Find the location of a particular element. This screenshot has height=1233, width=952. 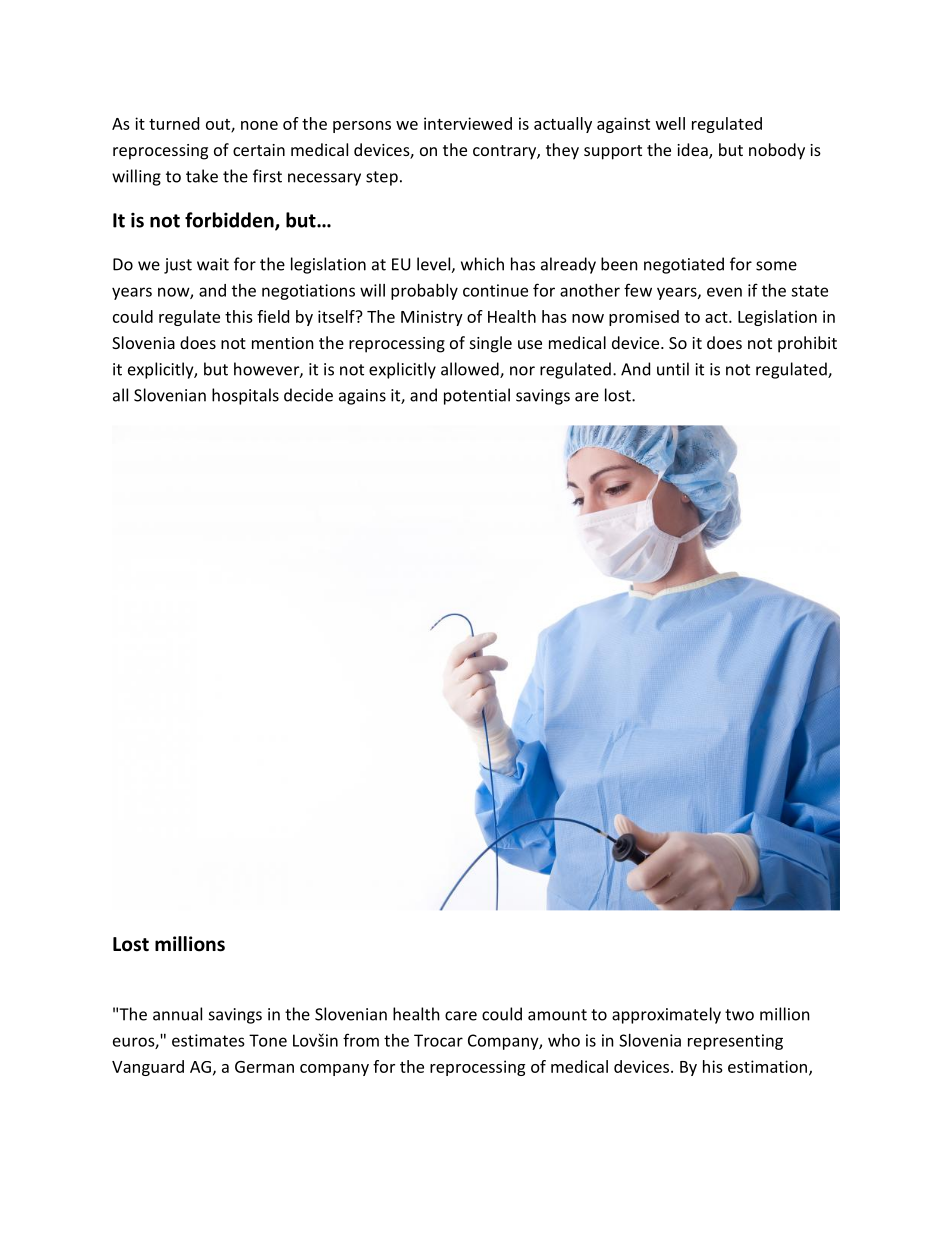

estimates is located at coordinates (208, 1040).
